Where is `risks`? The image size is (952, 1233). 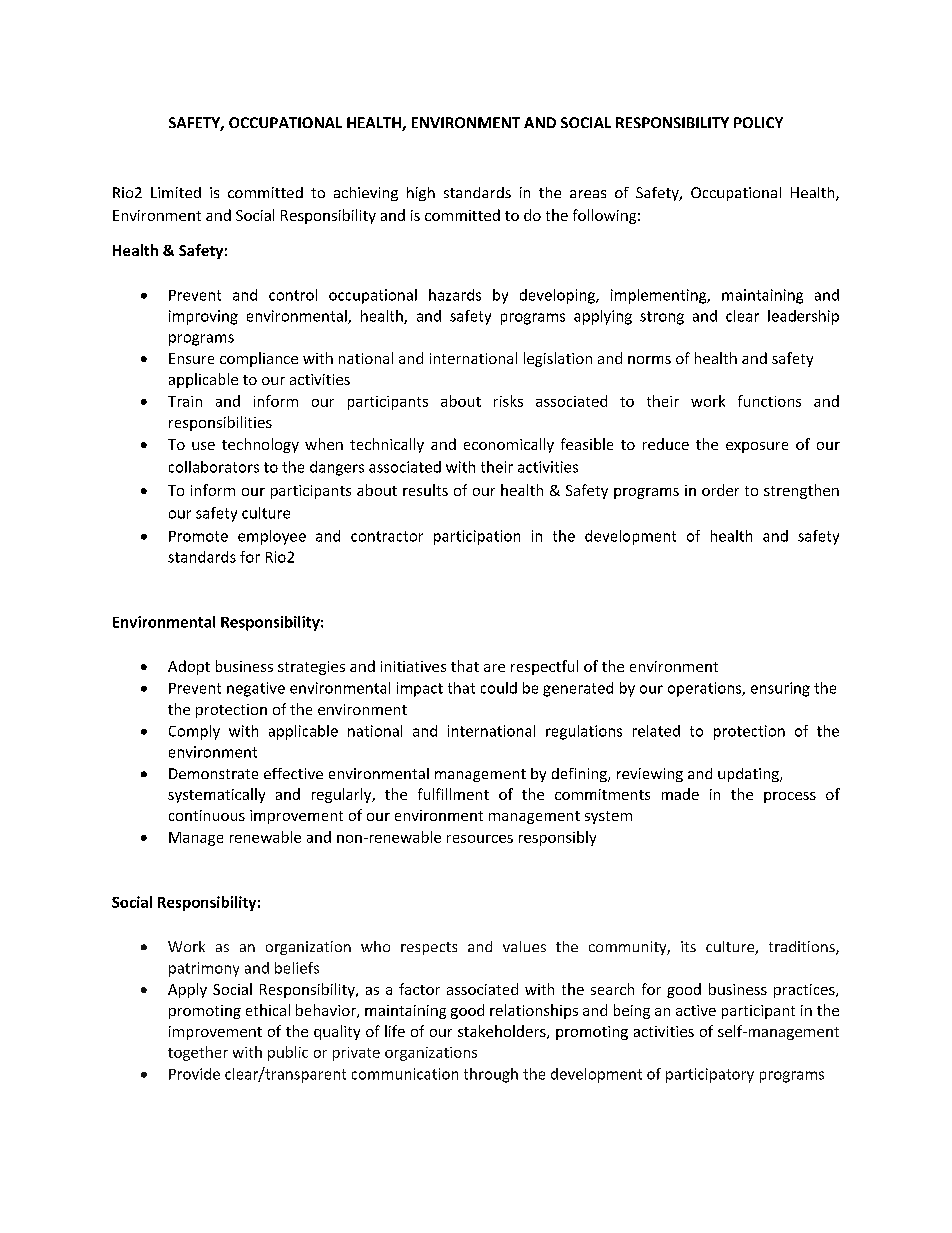
risks is located at coordinates (508, 401).
